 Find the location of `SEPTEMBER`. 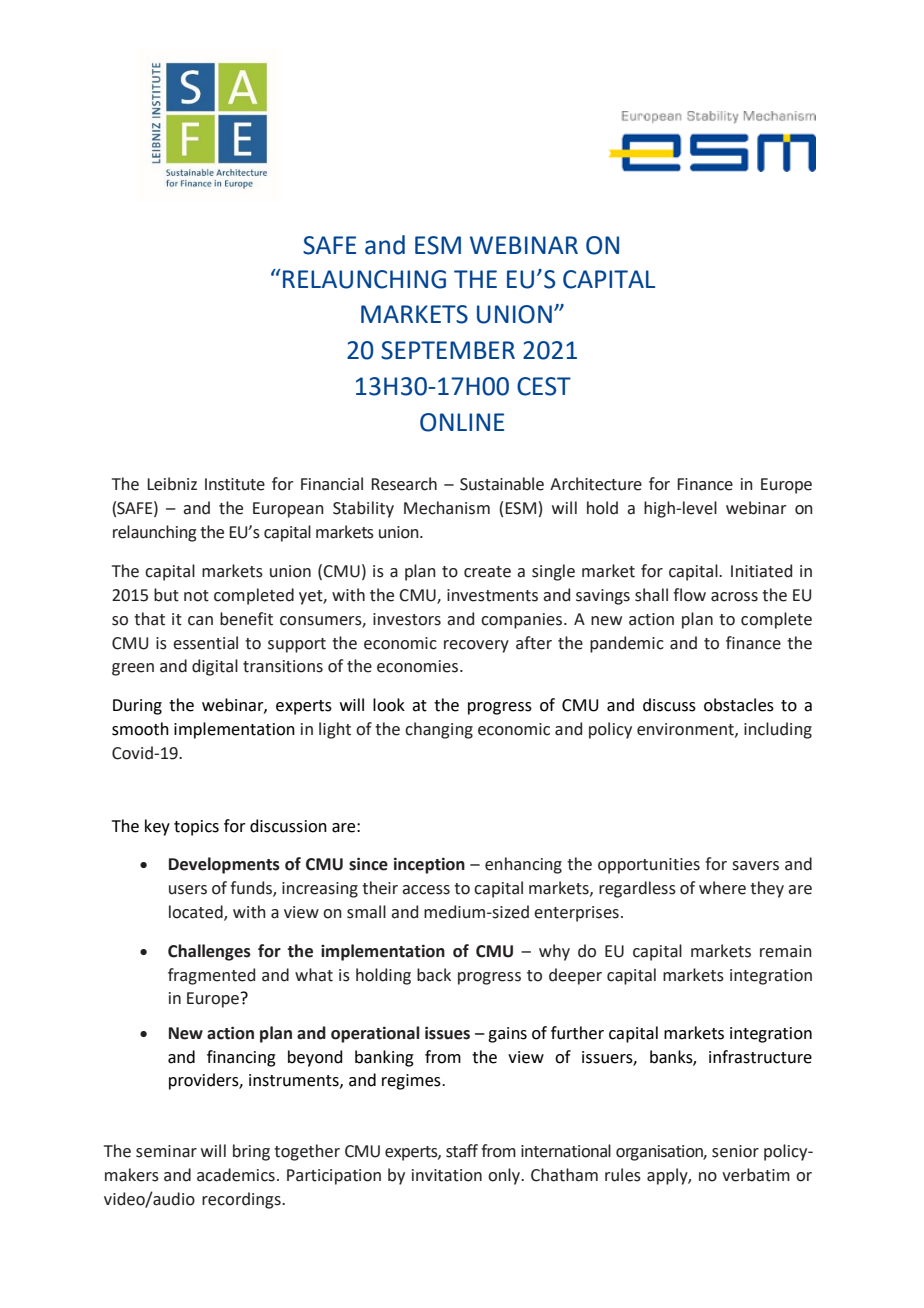

SEPTEMBER is located at coordinates (448, 350).
